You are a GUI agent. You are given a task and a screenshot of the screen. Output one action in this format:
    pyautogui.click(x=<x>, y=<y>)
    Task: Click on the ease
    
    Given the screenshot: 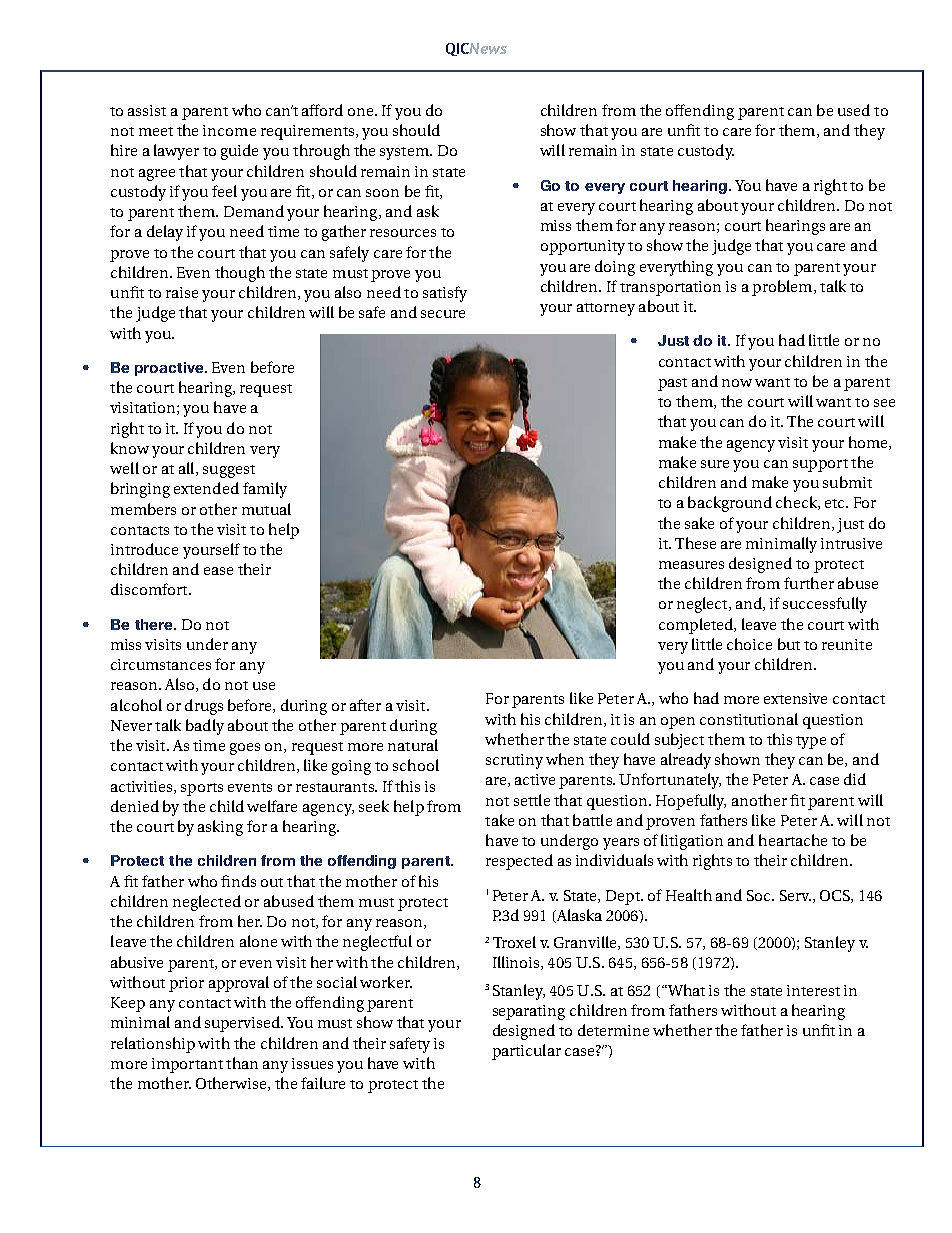 What is the action you would take?
    pyautogui.click(x=218, y=571)
